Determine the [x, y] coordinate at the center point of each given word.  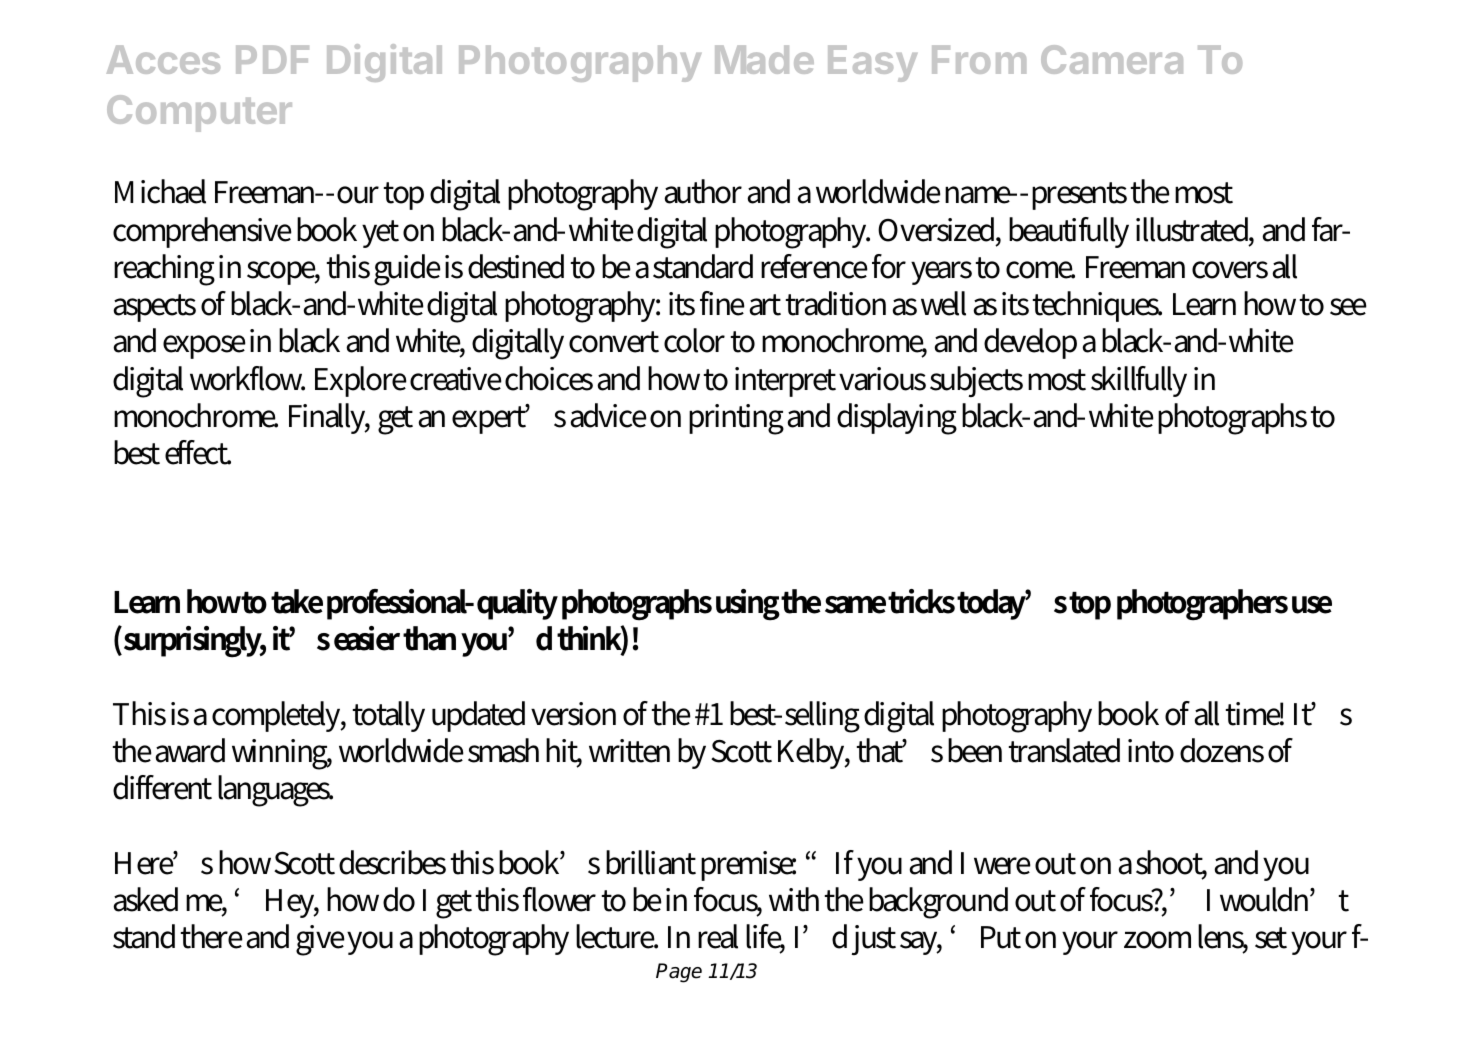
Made [764, 59]
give [320, 940]
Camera [1112, 59]
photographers [1202, 605]
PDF [272, 59]
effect [198, 452]
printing [736, 419]
